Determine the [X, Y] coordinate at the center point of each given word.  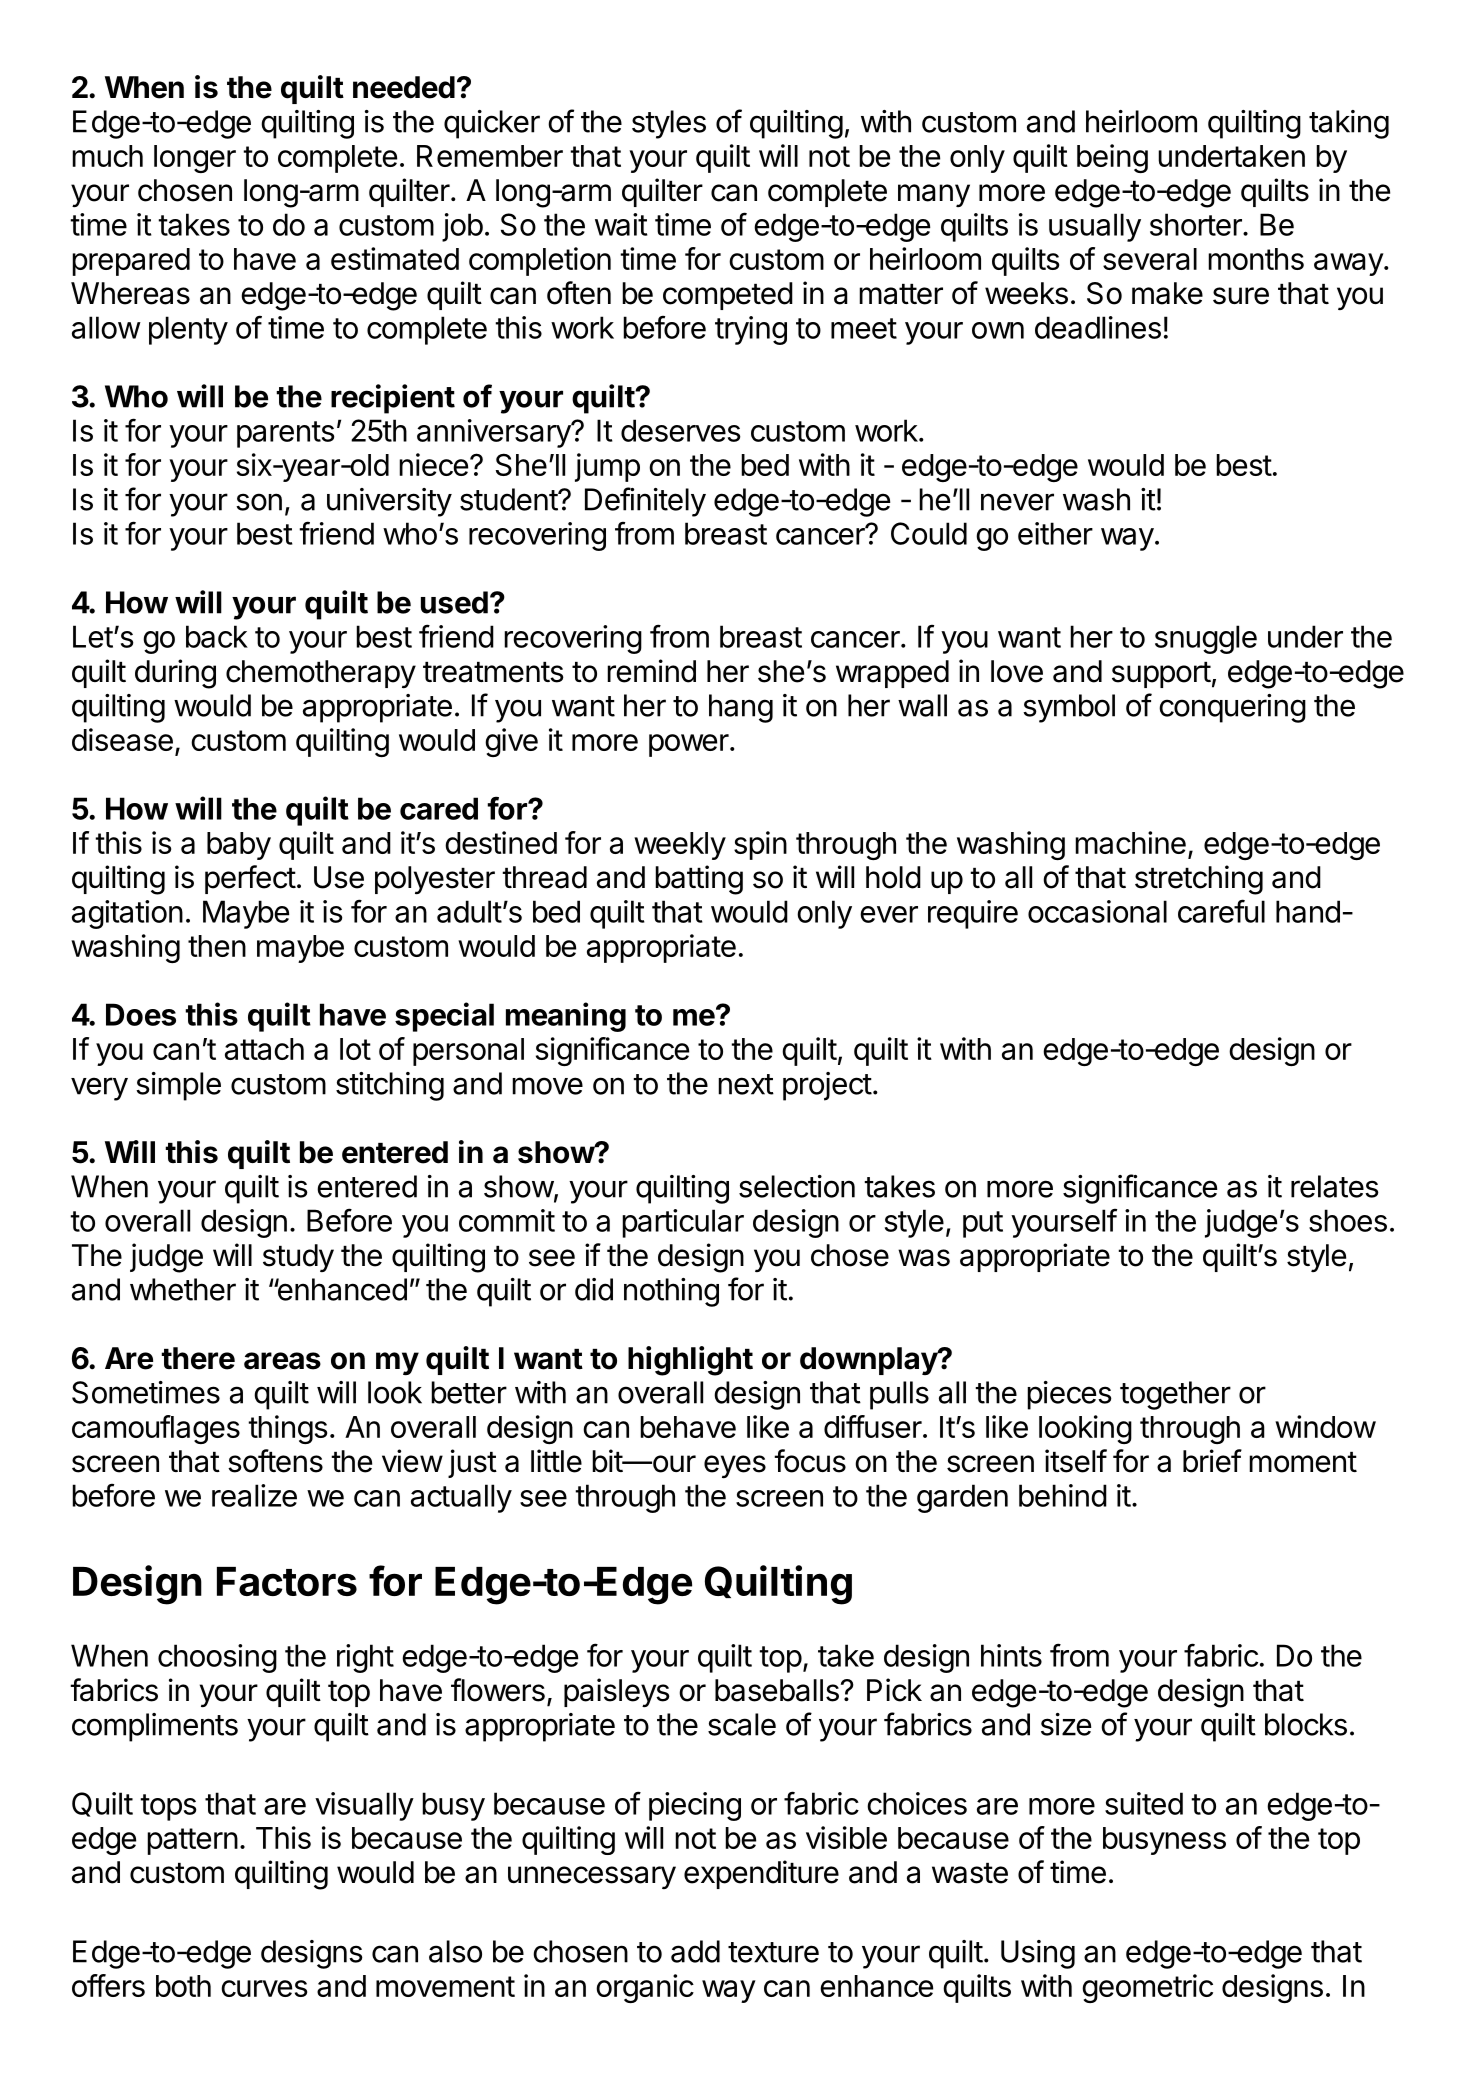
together [1175, 1395]
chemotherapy [321, 674]
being [1112, 158]
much [107, 156]
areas [282, 1361]
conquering [1232, 708]
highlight [690, 1361]
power [689, 745]
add [695, 1951]
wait [621, 224]
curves [264, 1988]
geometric [1147, 1988]
